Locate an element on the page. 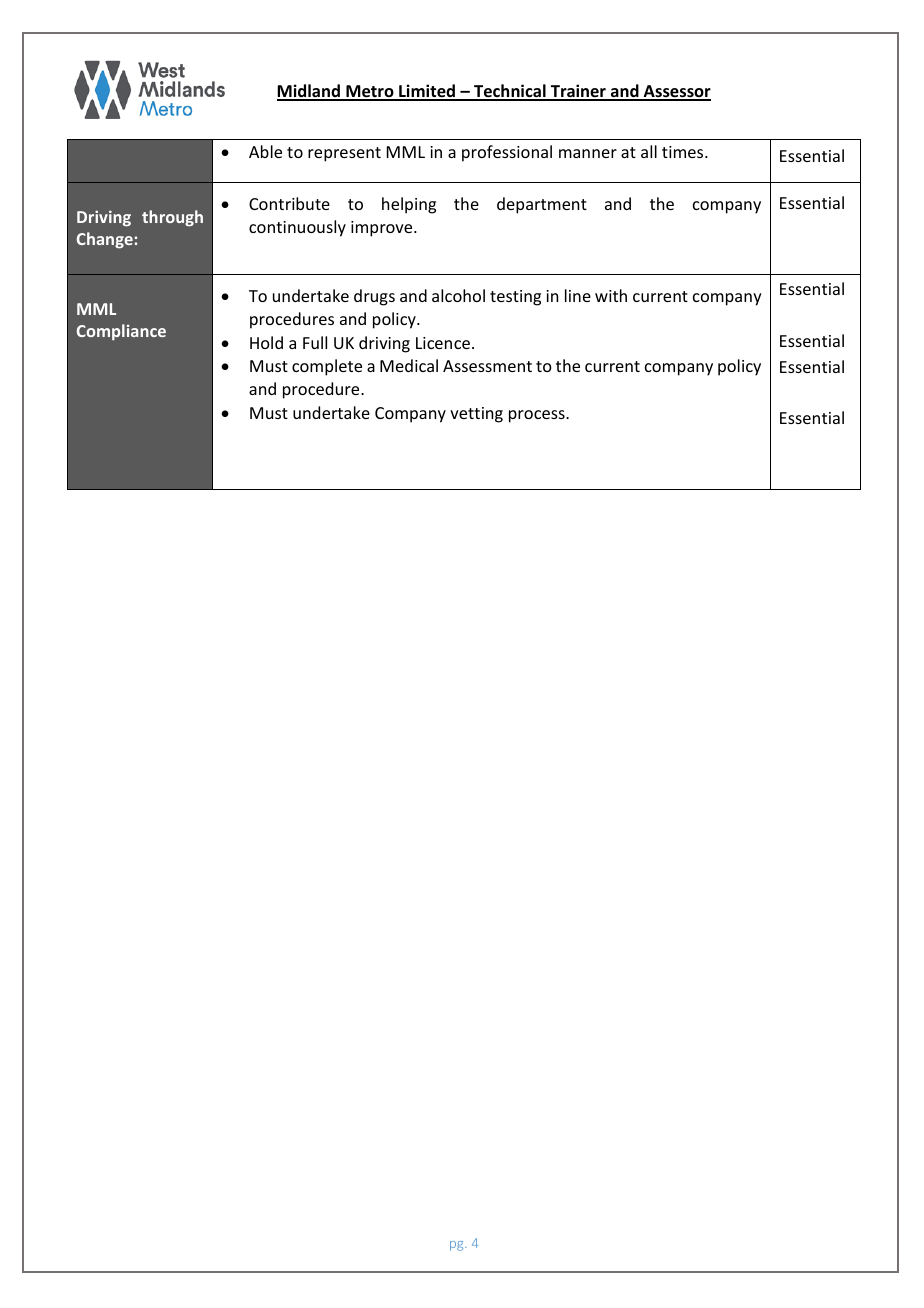 The width and height of the page is (924, 1308). Trainer is located at coordinates (578, 92).
